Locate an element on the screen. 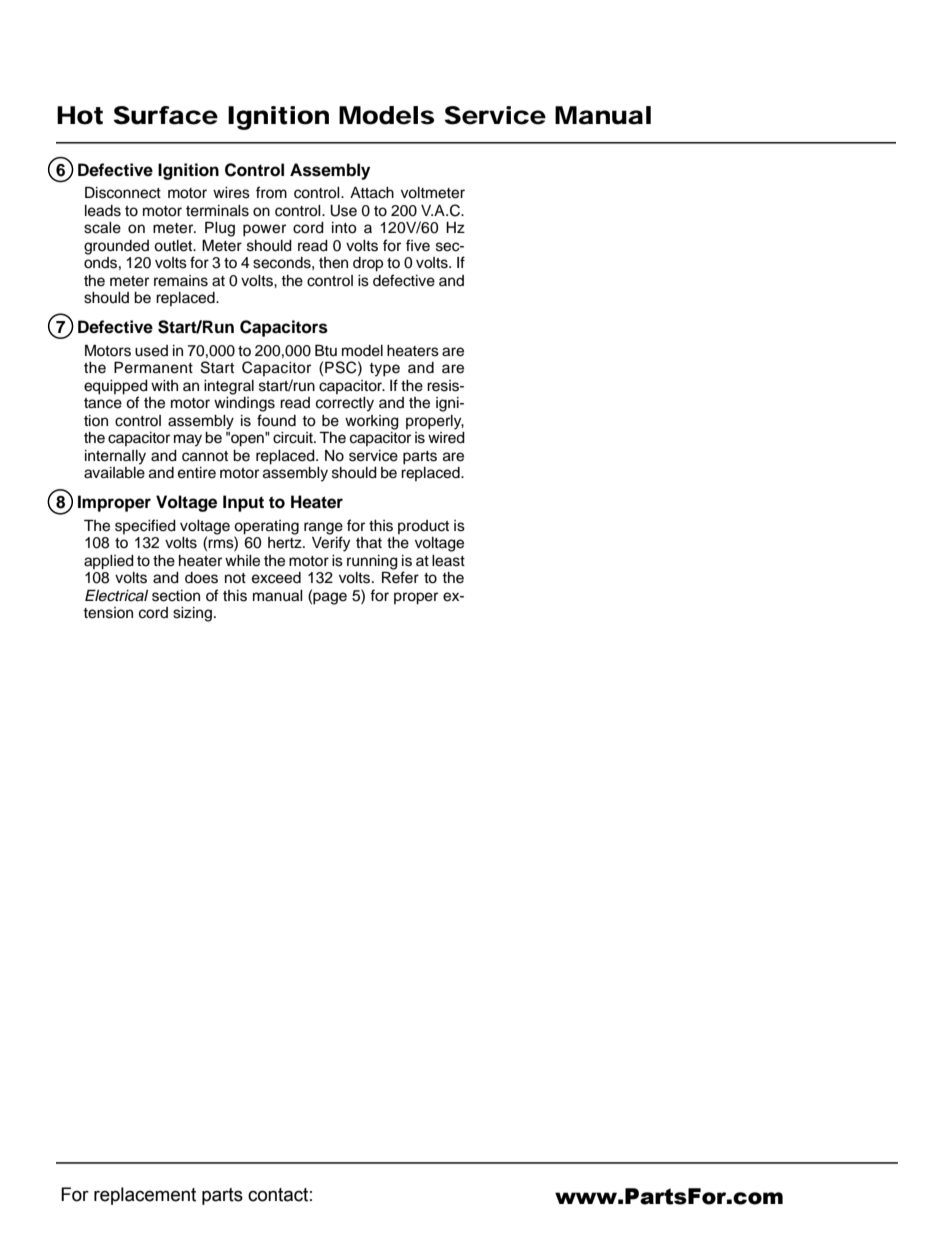 This screenshot has width=952, height=1233. running is located at coordinates (372, 563).
